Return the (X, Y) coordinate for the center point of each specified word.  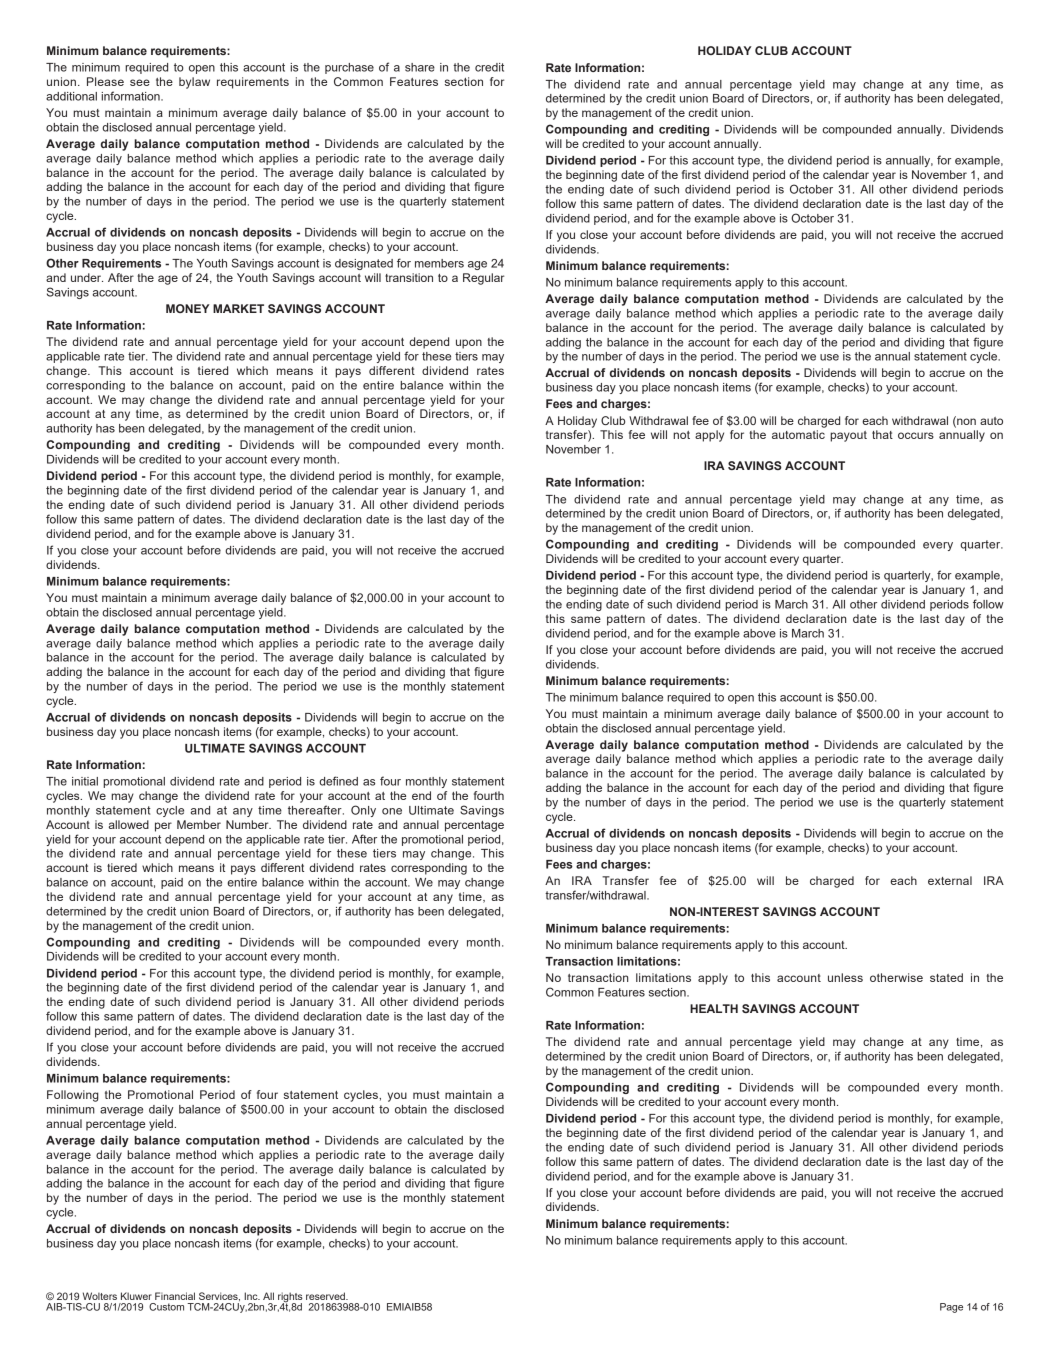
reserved (326, 1296)
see (140, 82)
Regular (483, 279)
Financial (175, 1296)
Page (951, 1308)
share (420, 67)
